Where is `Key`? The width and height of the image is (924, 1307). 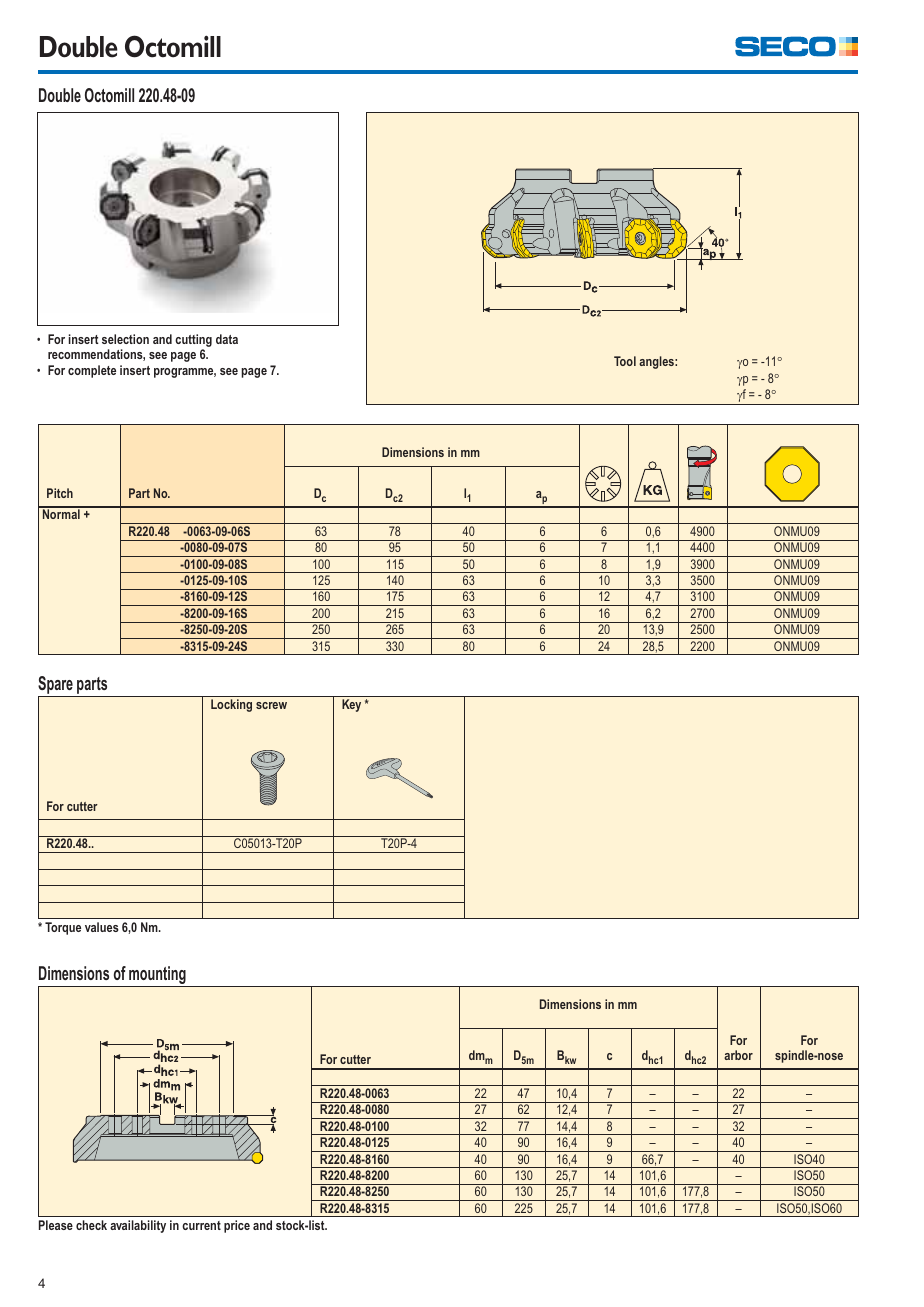 Key is located at coordinates (351, 705).
